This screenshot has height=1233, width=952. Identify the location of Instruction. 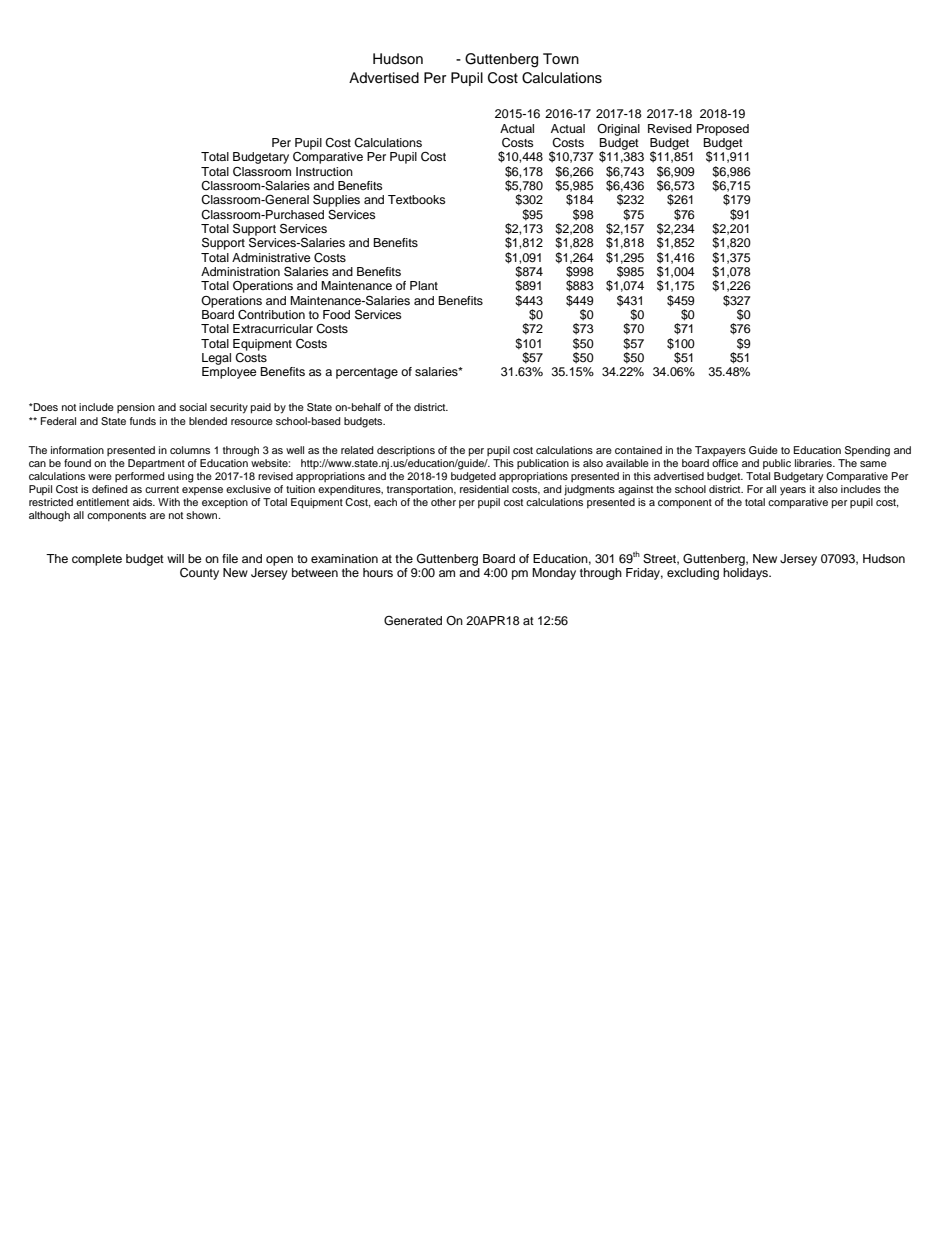
(324, 171).
